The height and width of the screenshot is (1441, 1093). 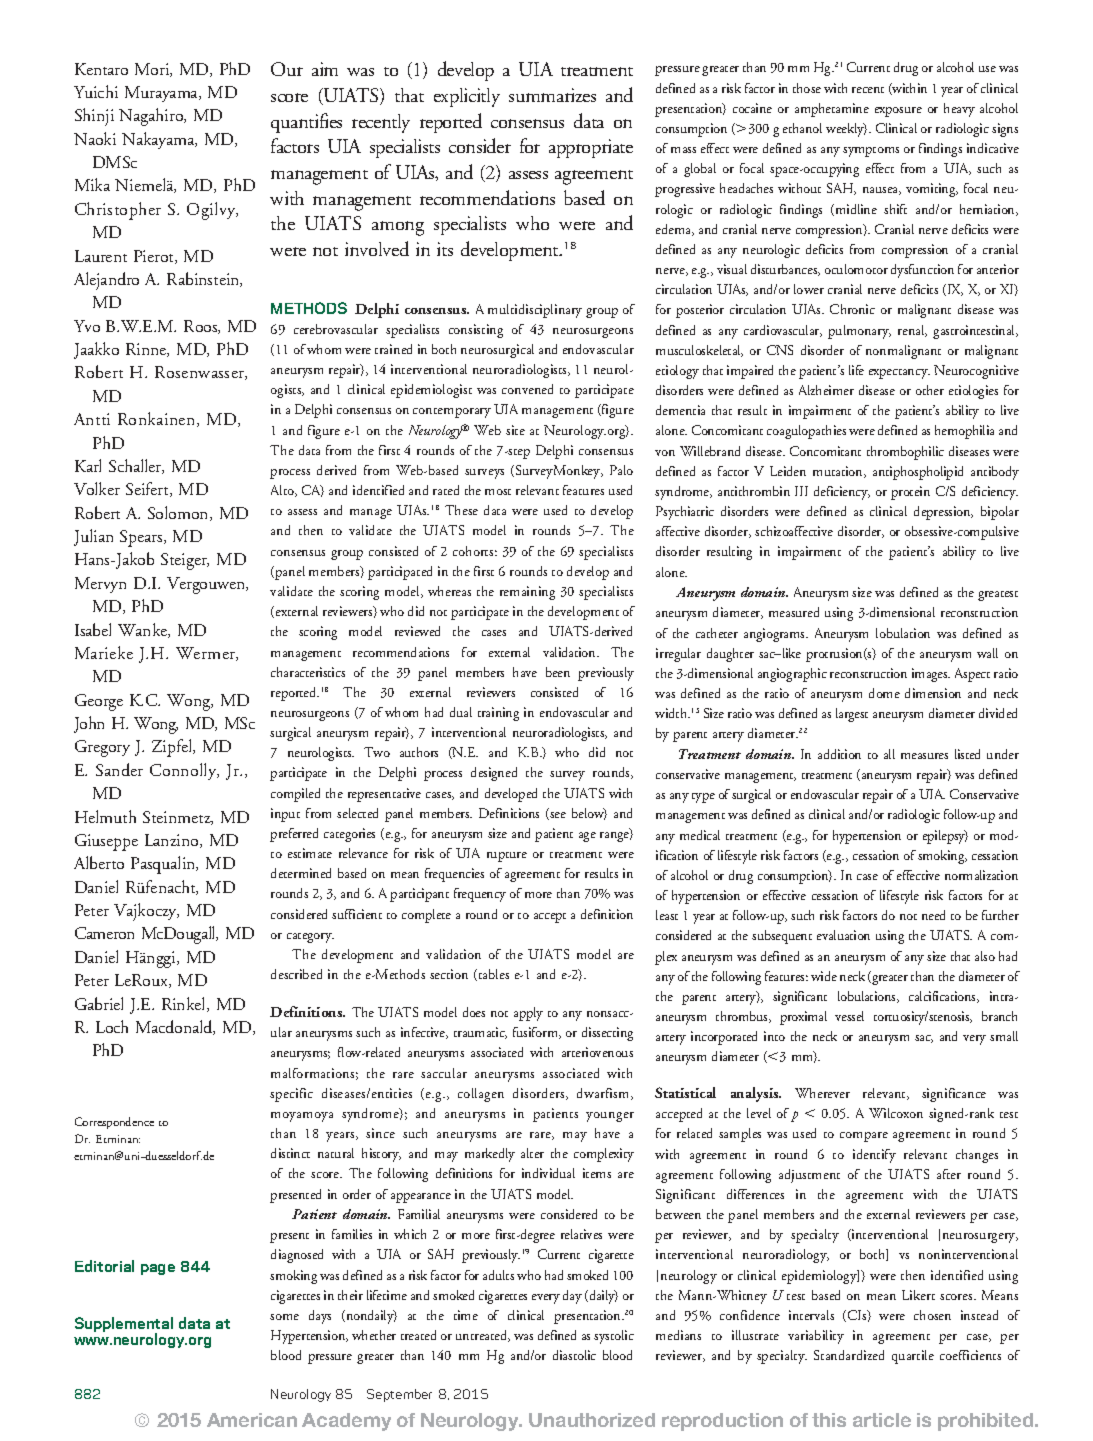 What do you see at coordinates (94, 117) in the screenshot?
I see `Shinji` at bounding box center [94, 117].
